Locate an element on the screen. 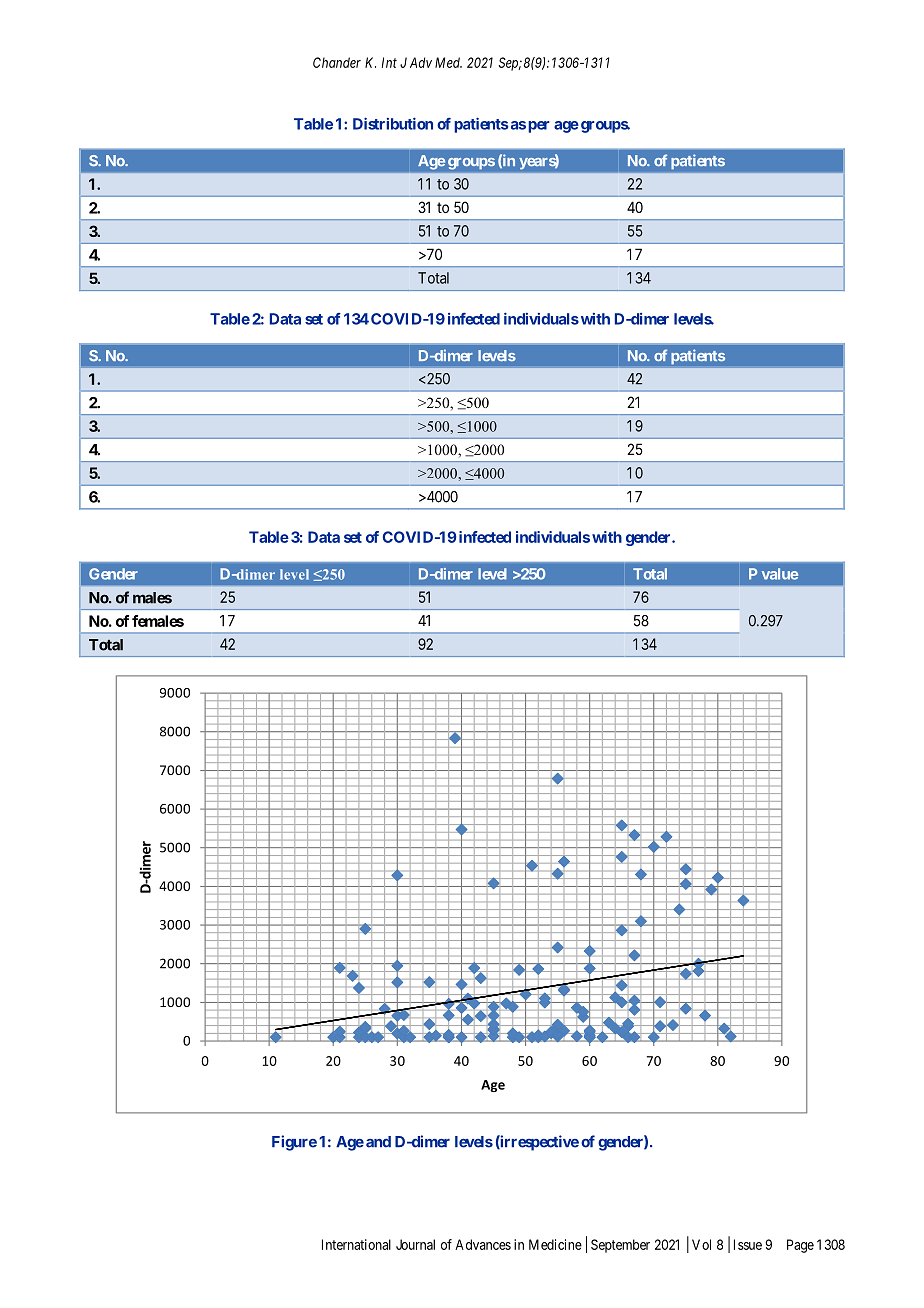 The width and height of the screenshot is (924, 1308). value is located at coordinates (780, 574).
